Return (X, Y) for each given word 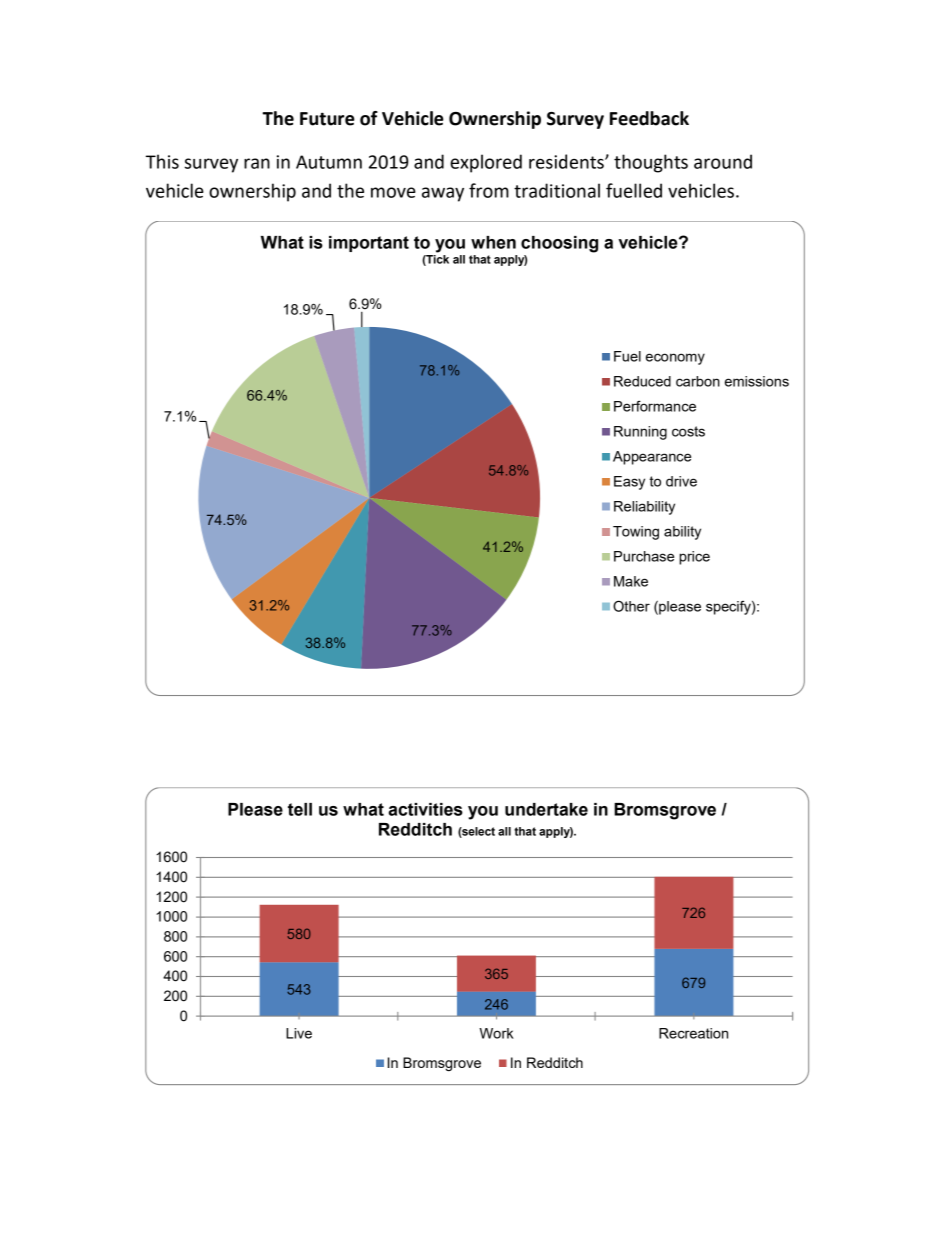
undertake (546, 809)
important (369, 244)
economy (675, 359)
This (162, 161)
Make (631, 581)
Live (299, 1033)
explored (486, 163)
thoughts (651, 163)
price (694, 558)
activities (425, 809)
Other (631, 606)
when (493, 242)
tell (300, 809)
